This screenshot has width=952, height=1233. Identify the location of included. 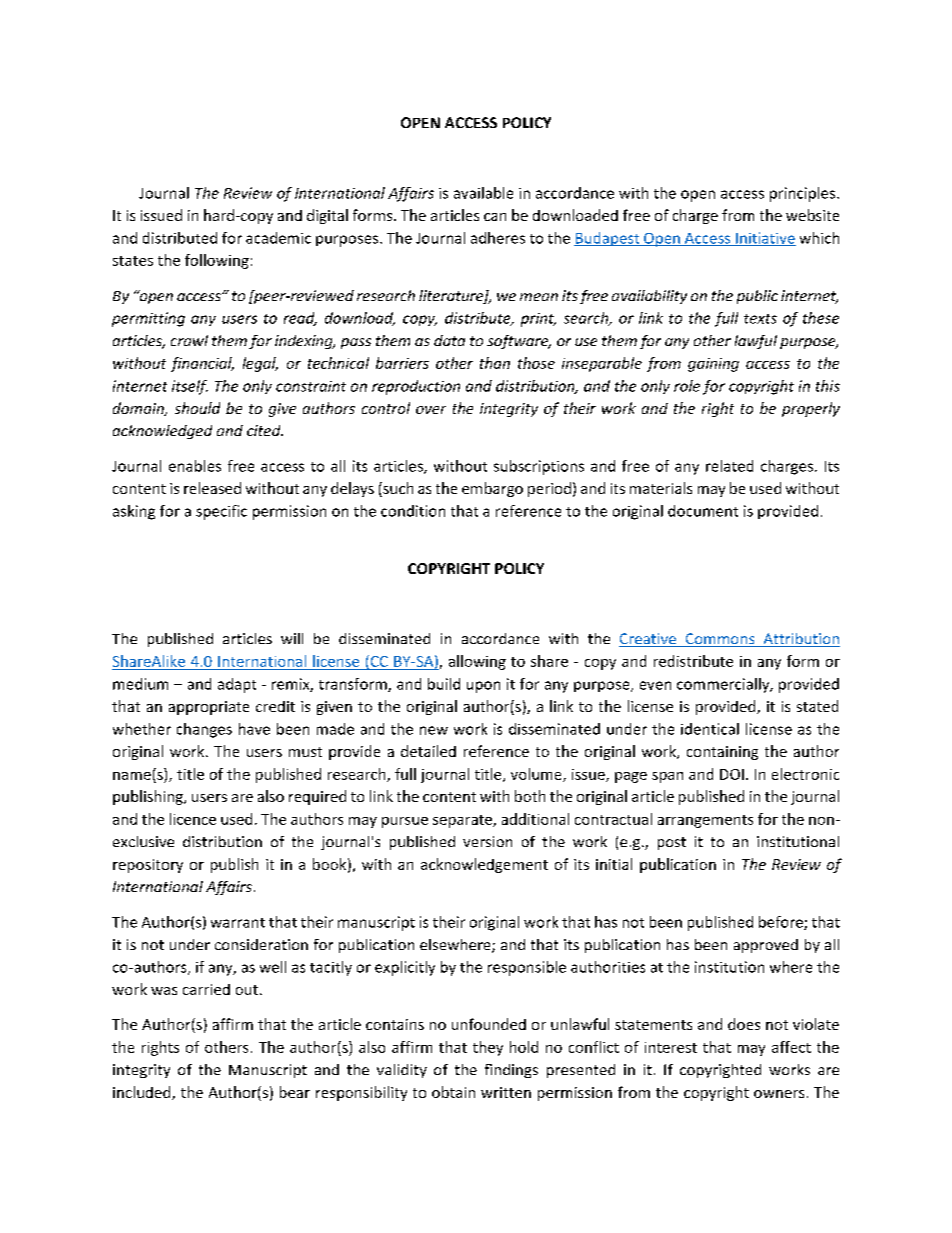
(143, 1093).
